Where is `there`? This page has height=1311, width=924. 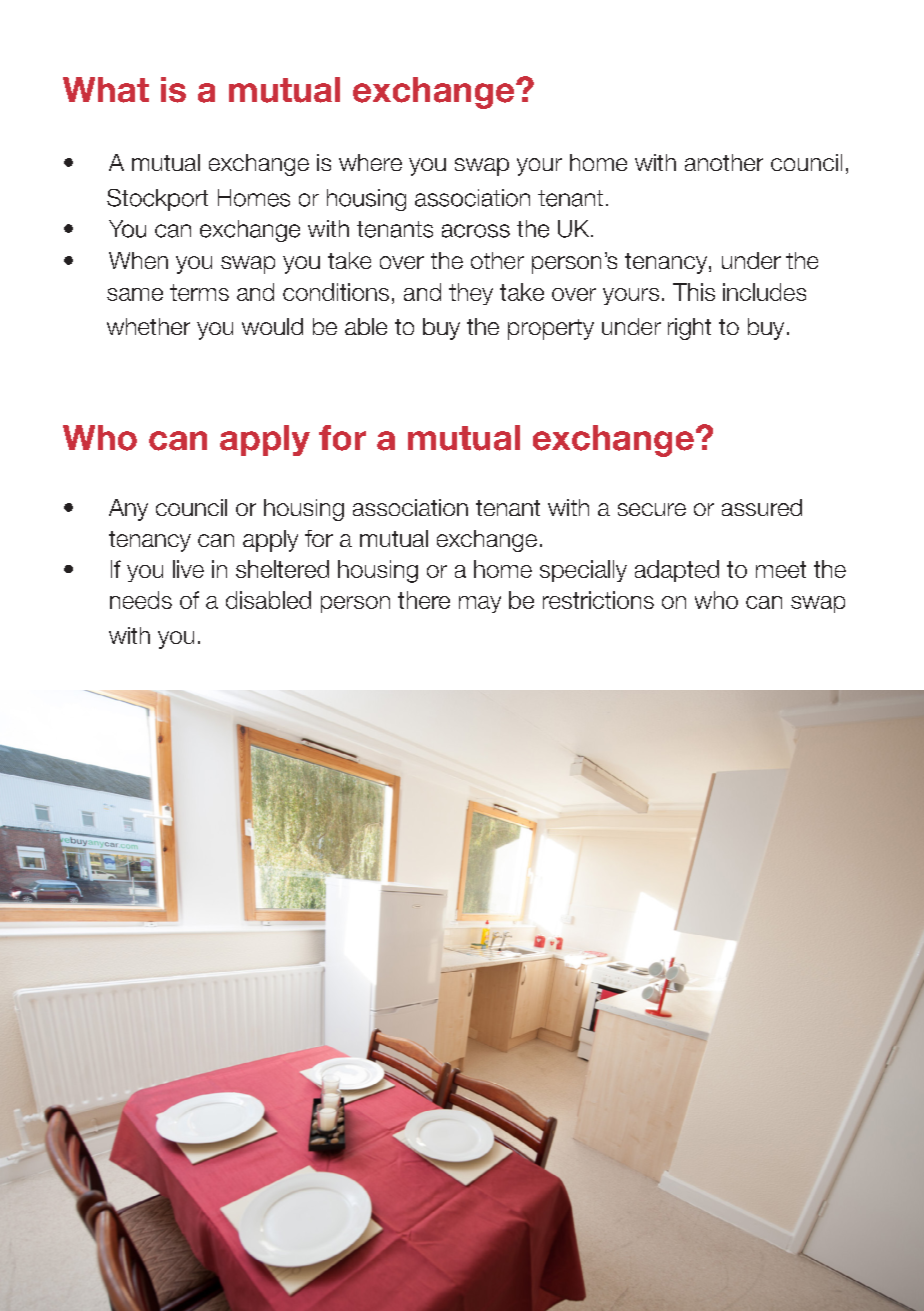 there is located at coordinates (424, 600).
